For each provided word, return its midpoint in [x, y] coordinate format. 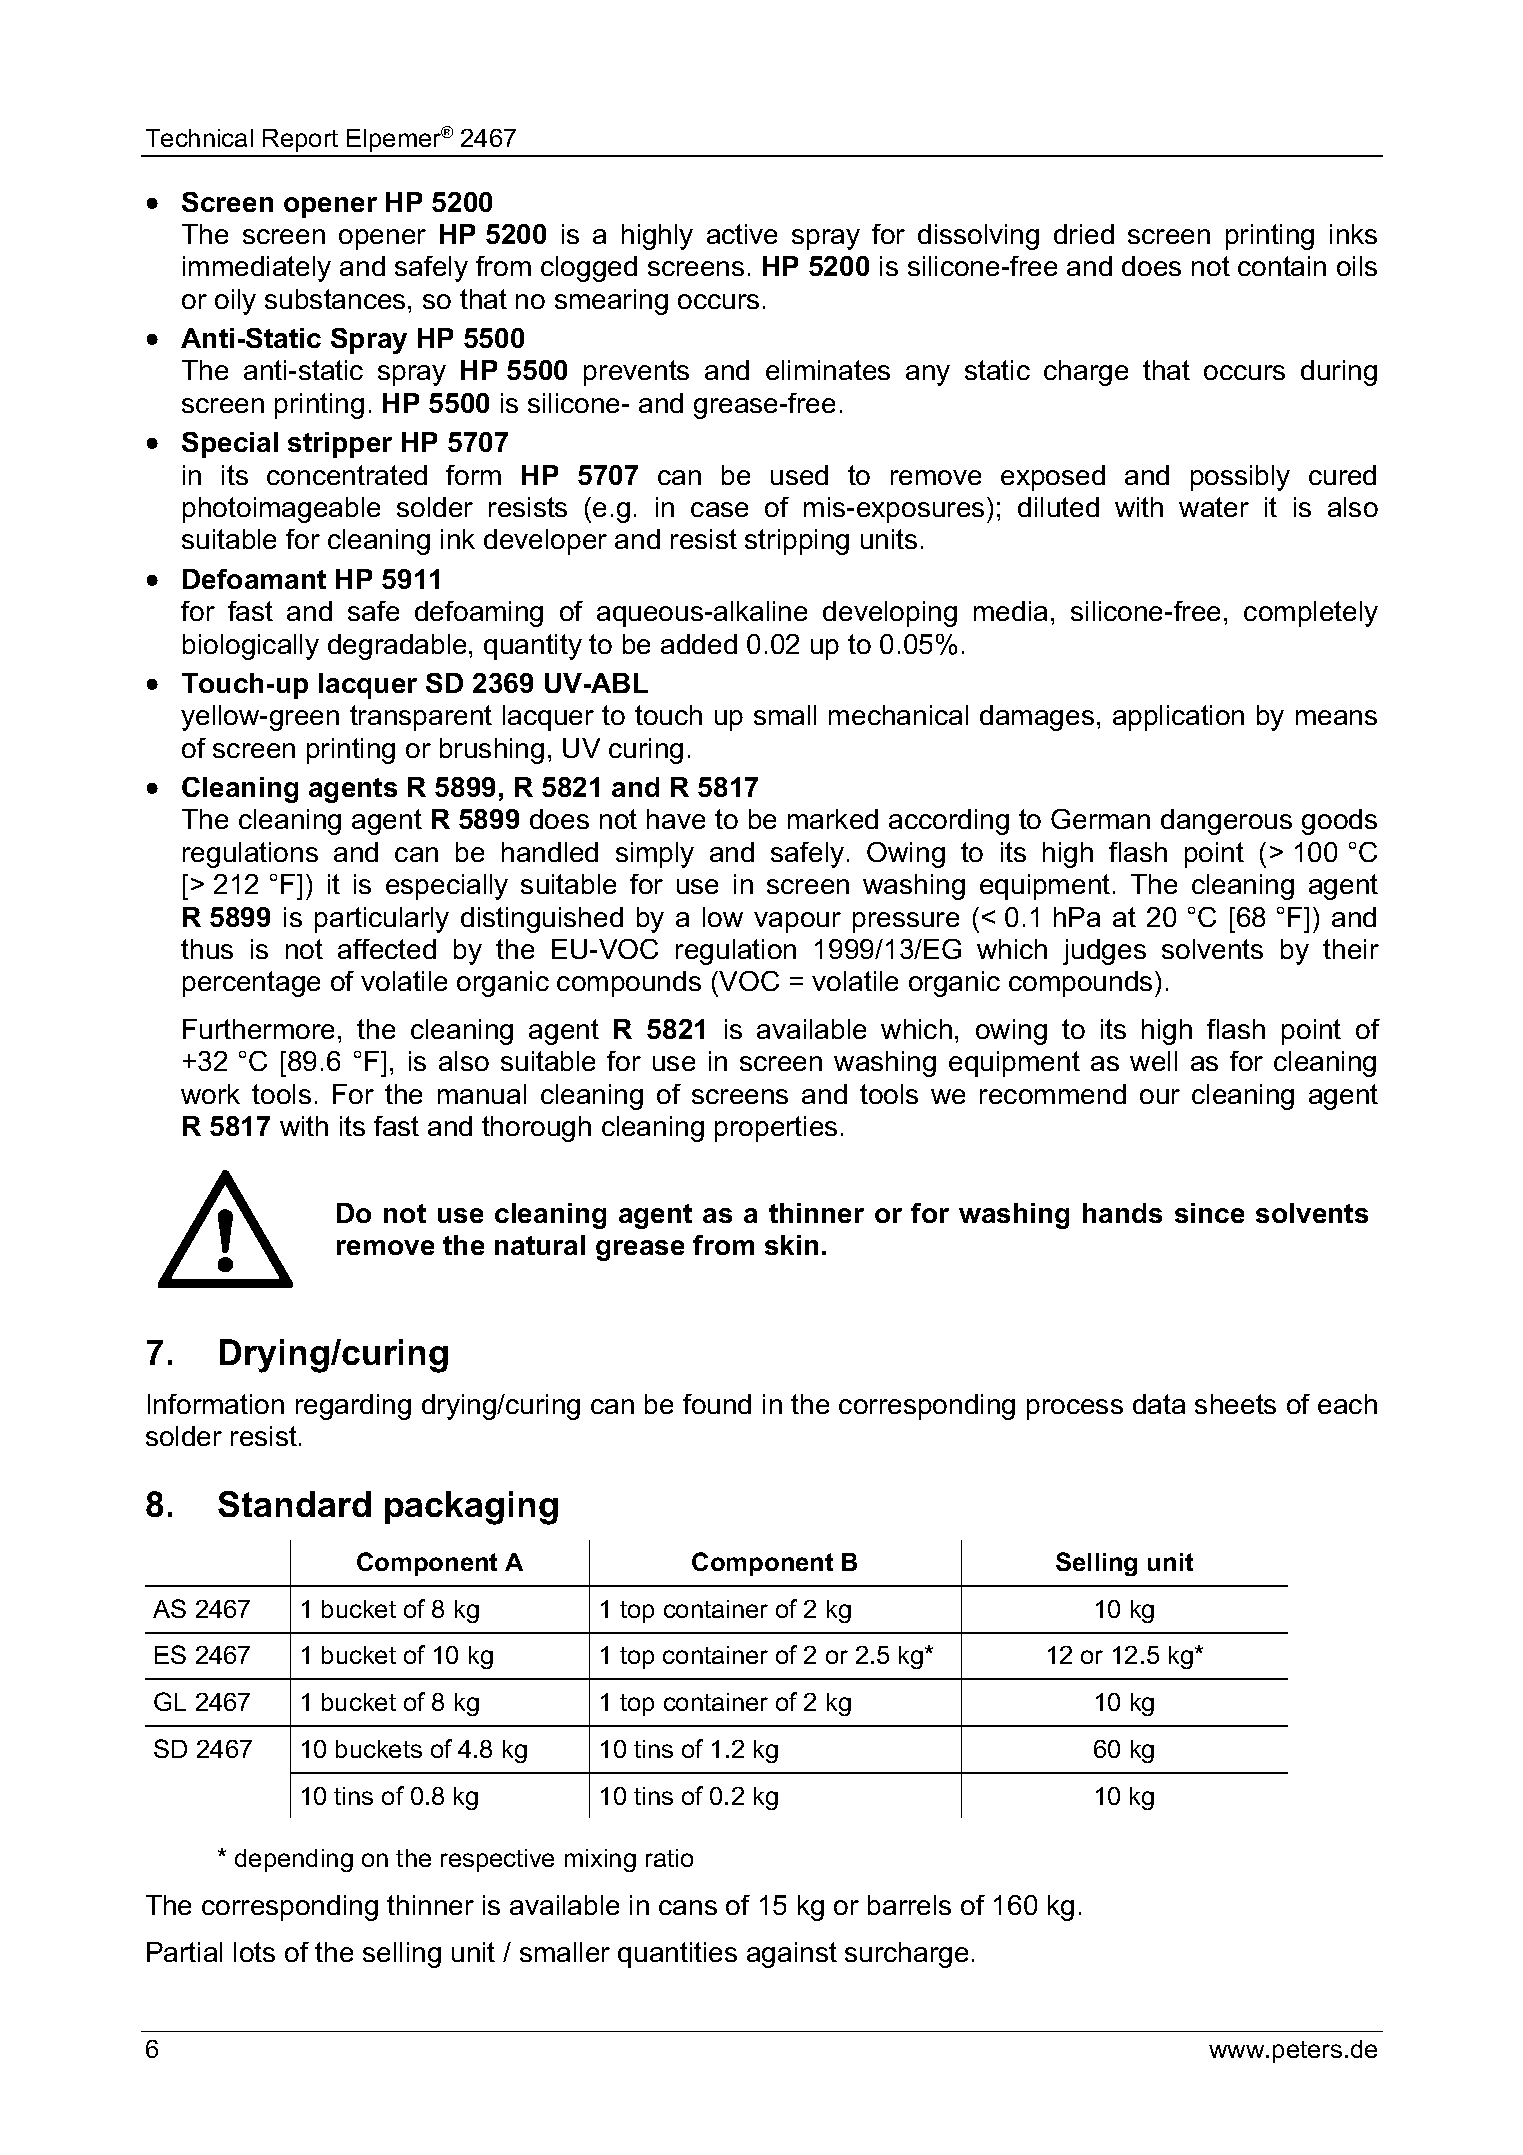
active [742, 234]
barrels [909, 1905]
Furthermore [258, 1029]
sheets [1235, 1404]
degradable [397, 647]
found [717, 1404]
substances [335, 299]
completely [1311, 614]
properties [776, 1129]
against [792, 1955]
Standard [294, 1504]
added [699, 644]
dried [1084, 234]
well [1153, 1061]
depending [294, 1860]
